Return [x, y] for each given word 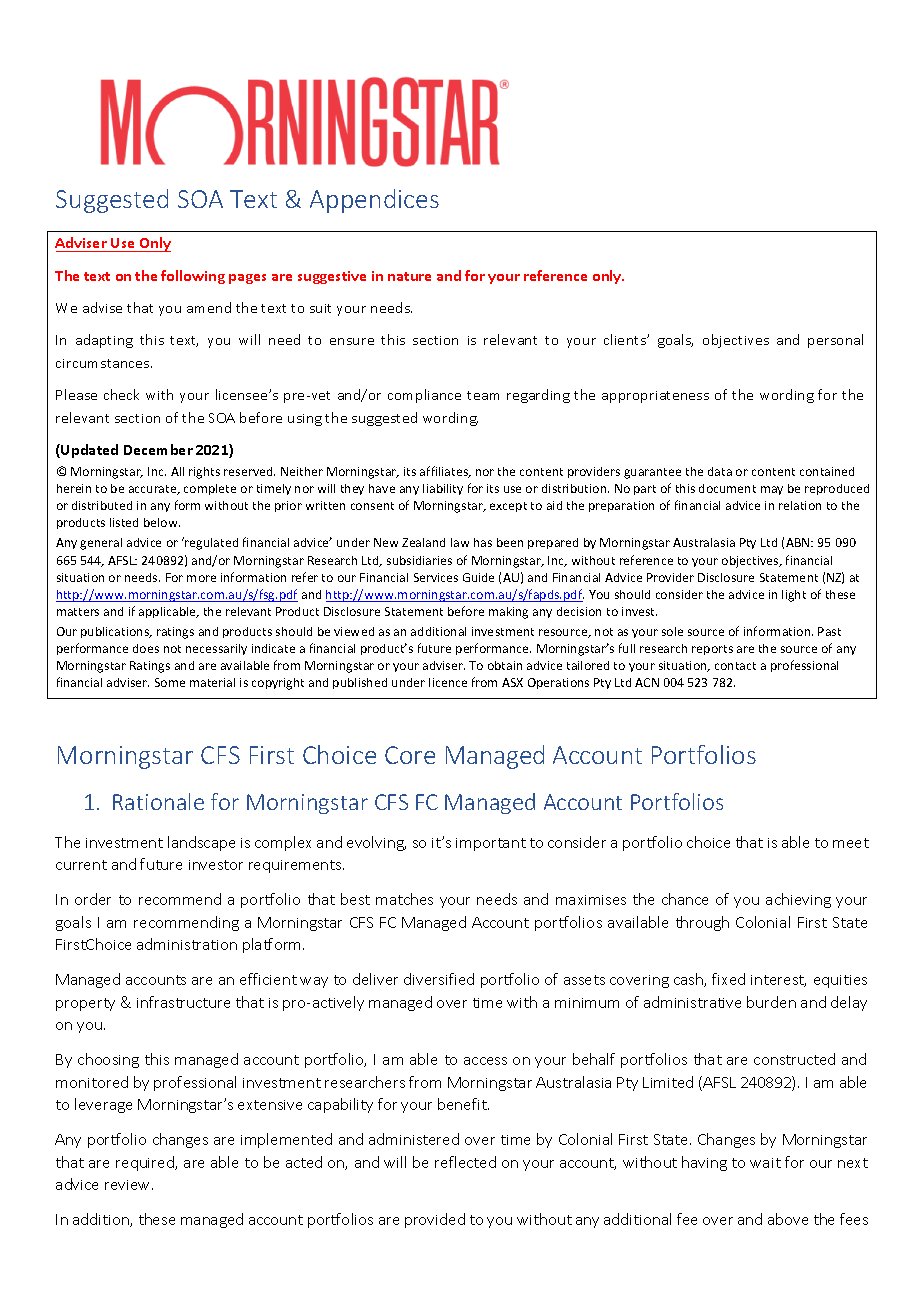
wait [765, 1163]
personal [835, 341]
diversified [439, 979]
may [772, 490]
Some [170, 682]
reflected [465, 1162]
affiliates [445, 472]
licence [448, 682]
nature [409, 276]
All [177, 471]
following [193, 277]
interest [778, 981]
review [129, 1185]
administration [187, 944]
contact [735, 666]
